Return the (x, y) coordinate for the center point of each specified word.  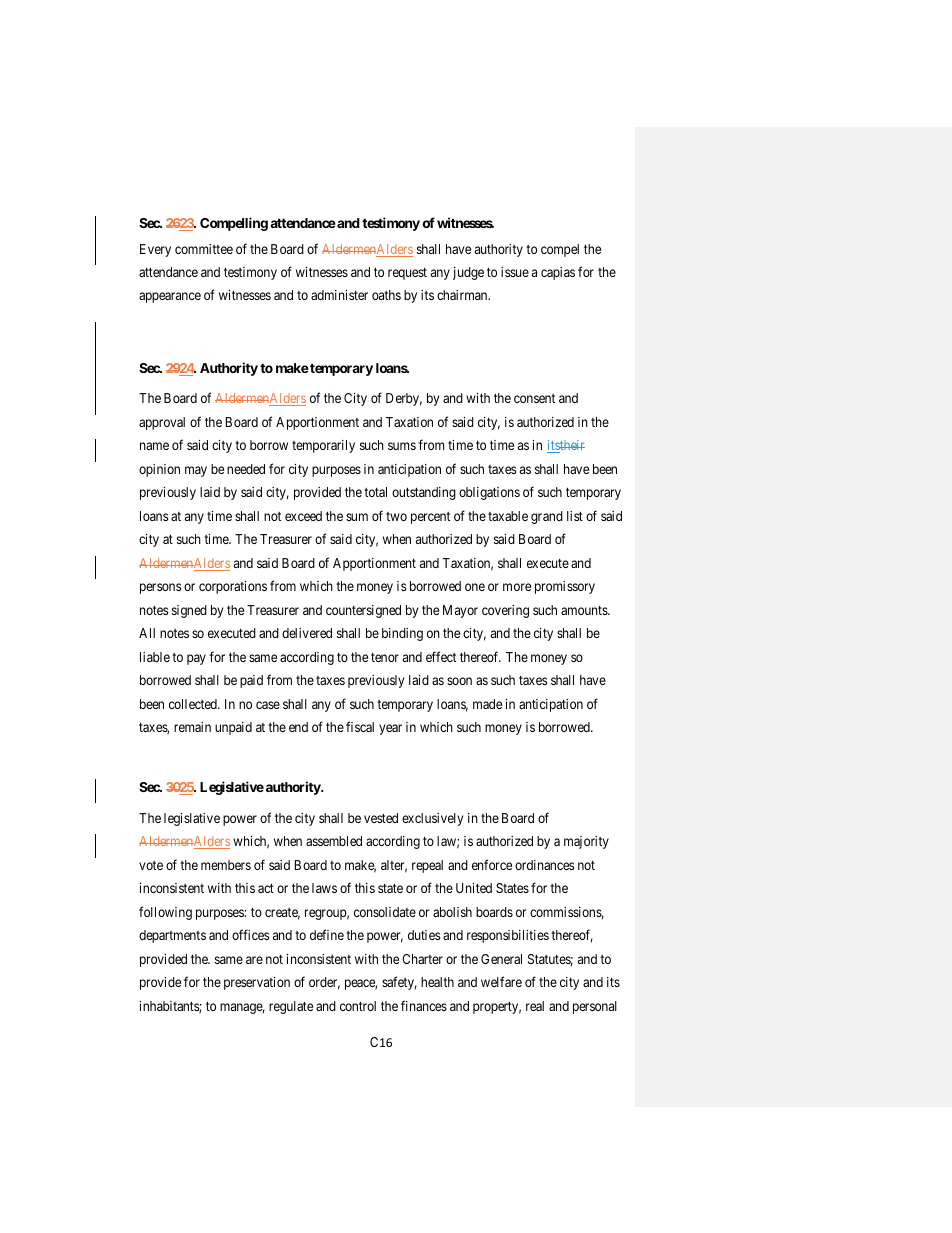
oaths (386, 295)
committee (204, 249)
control (358, 1006)
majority (586, 842)
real (535, 1006)
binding (402, 634)
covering (505, 611)
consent (534, 398)
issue (515, 272)
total (375, 492)
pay (196, 659)
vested (381, 818)
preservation (257, 983)
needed (246, 469)
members (226, 865)
